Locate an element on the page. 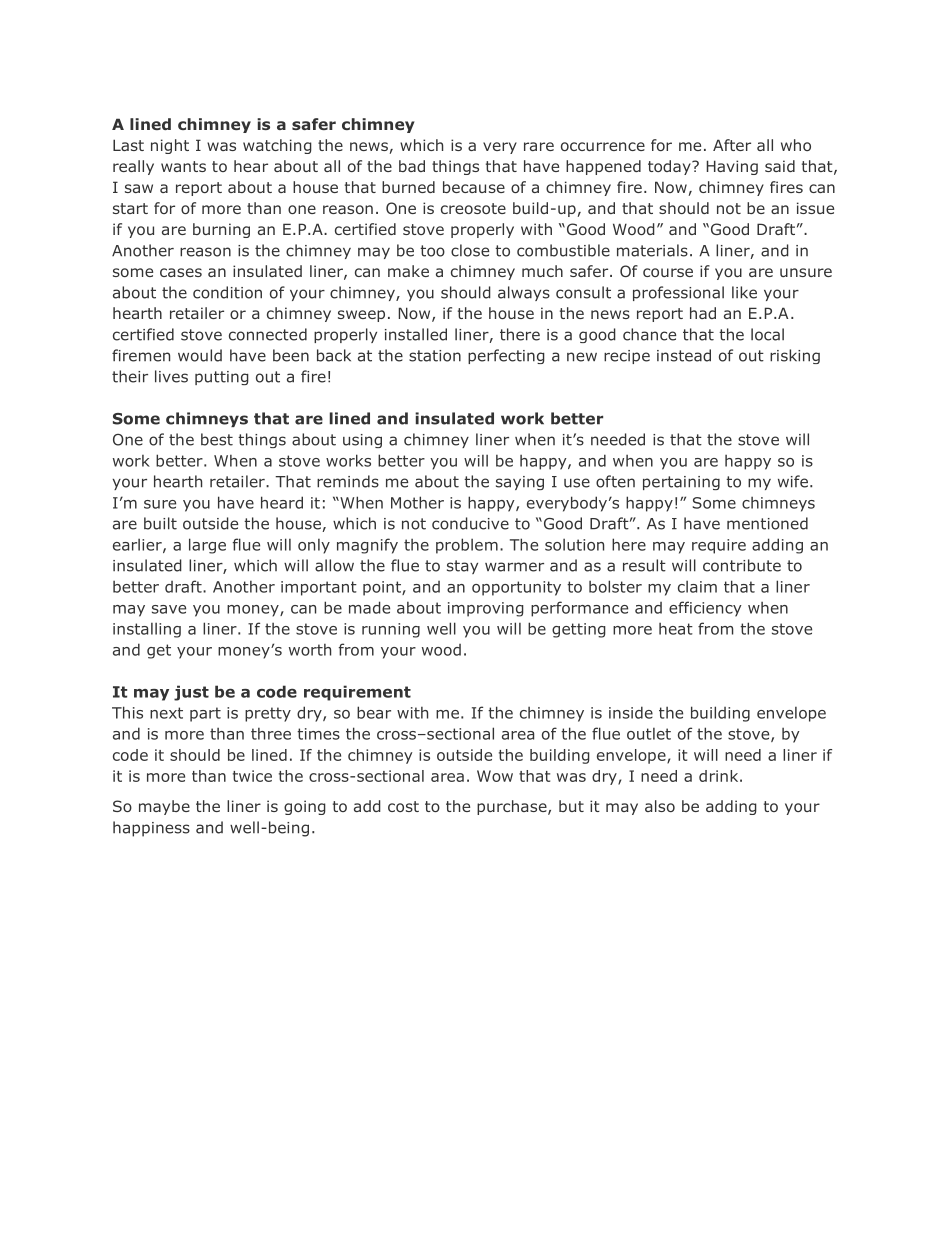 This page has width=952, height=1233. also is located at coordinates (660, 806).
